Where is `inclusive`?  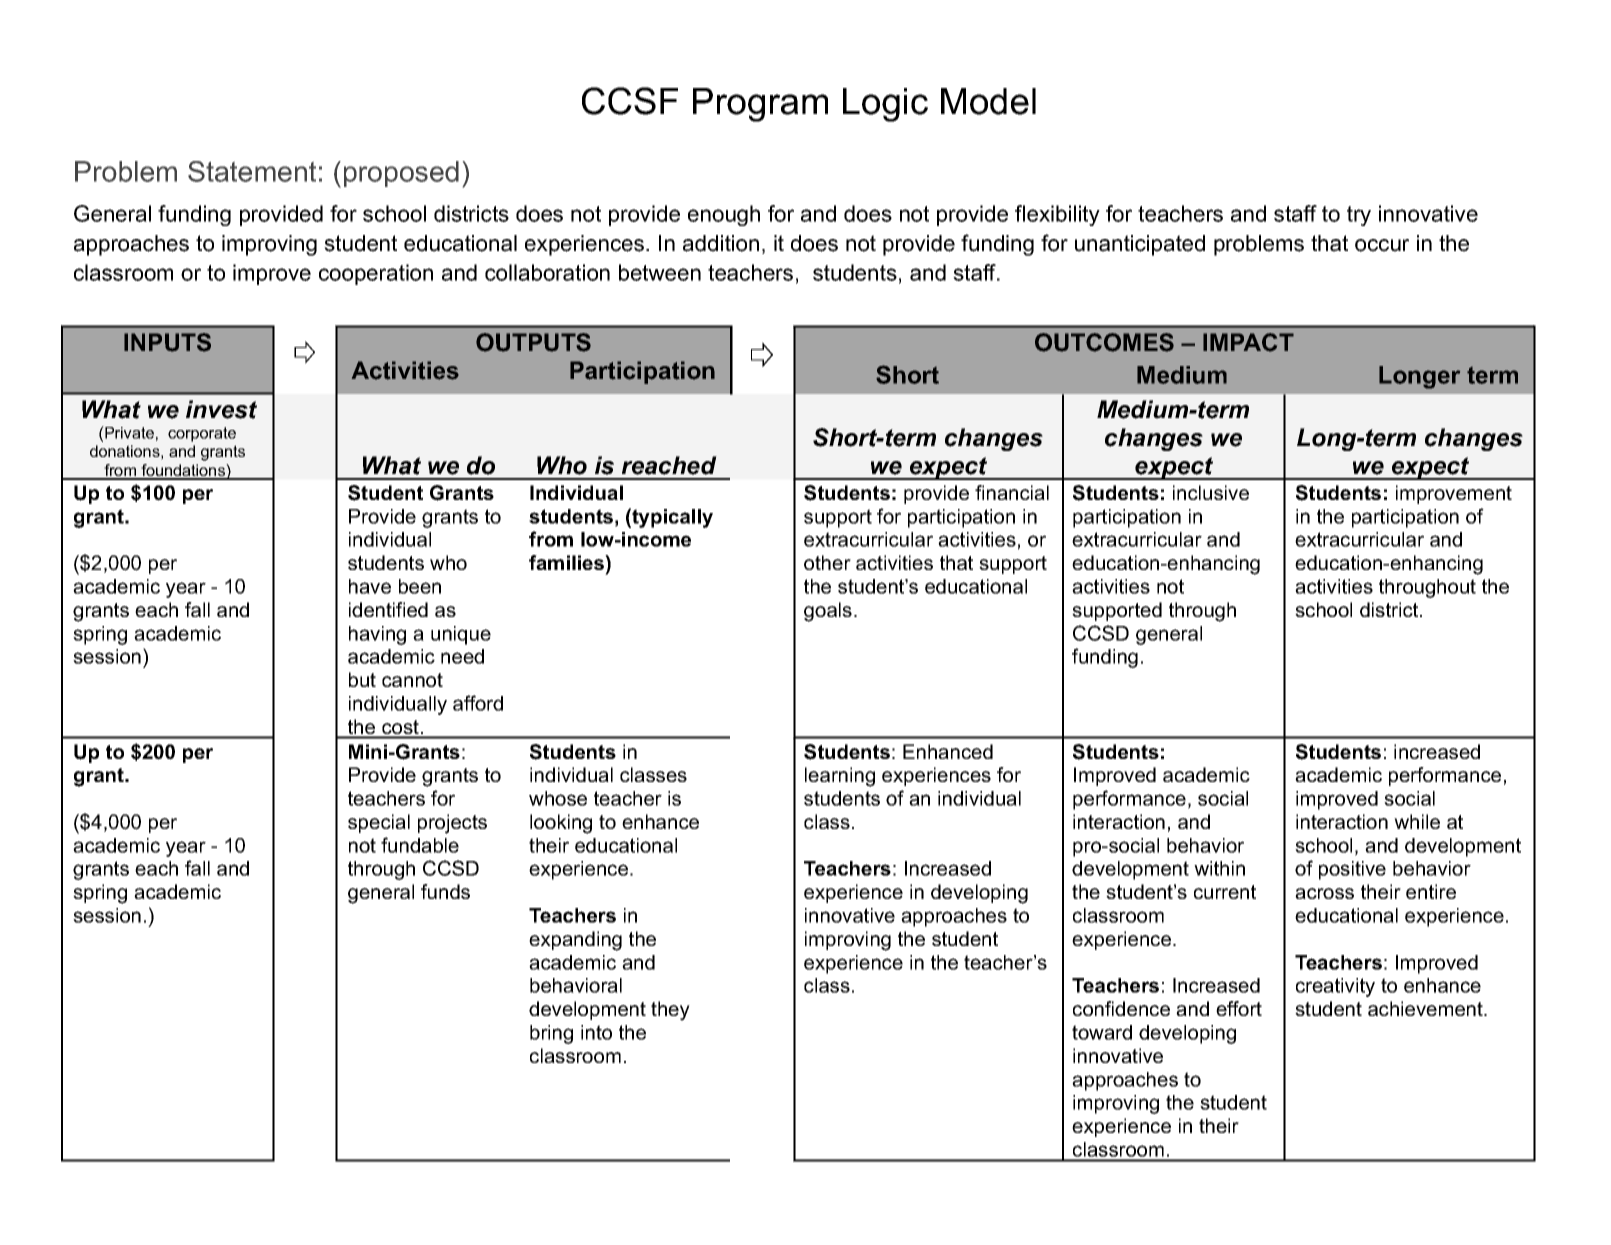
inclusive is located at coordinates (1211, 492).
